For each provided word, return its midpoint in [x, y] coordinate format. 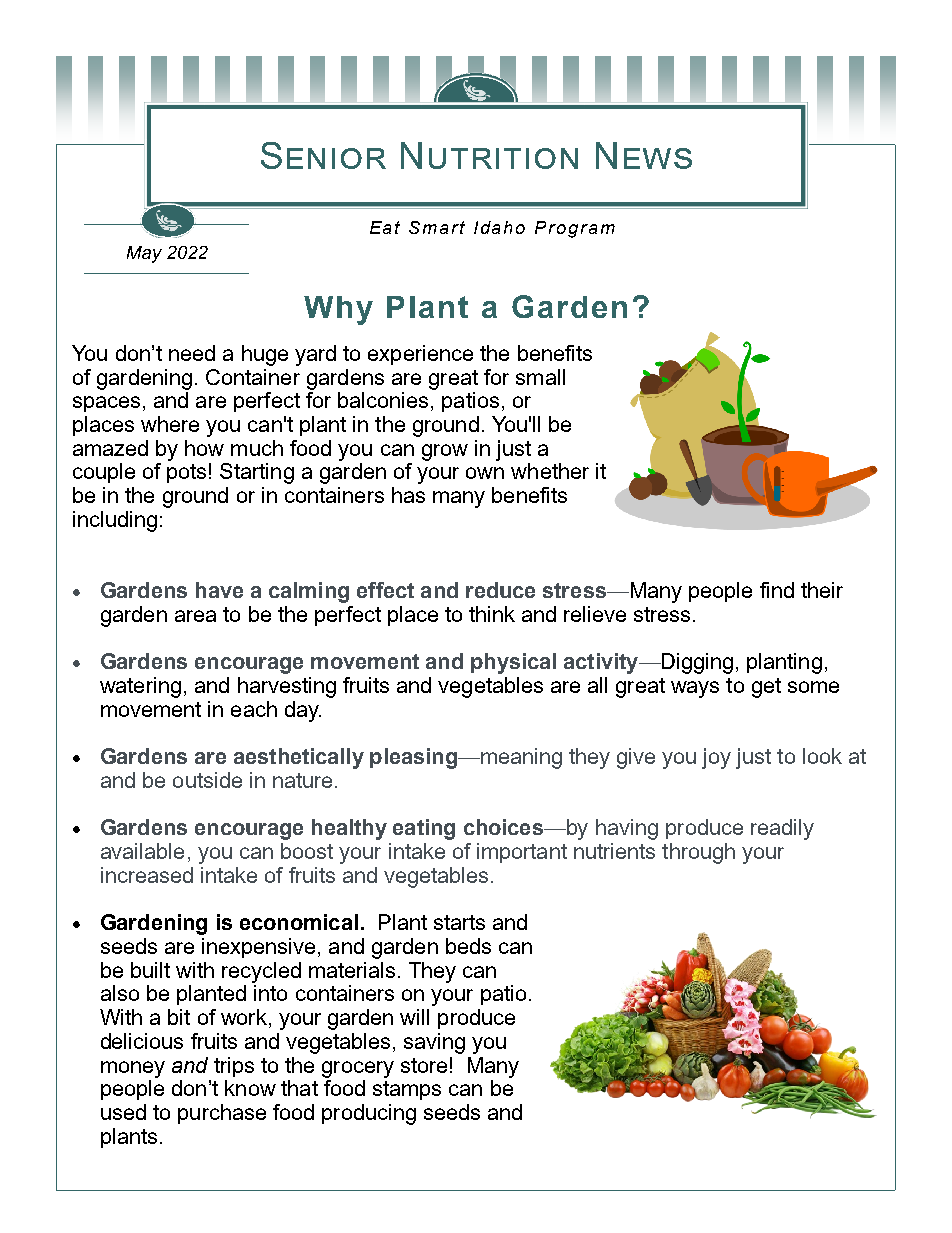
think [492, 614]
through [698, 853]
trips [234, 1067]
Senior [323, 155]
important [522, 853]
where [170, 424]
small [540, 377]
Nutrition [489, 155]
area [195, 616]
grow [445, 452]
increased [147, 875]
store [424, 1065]
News [644, 155]
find [777, 590]
